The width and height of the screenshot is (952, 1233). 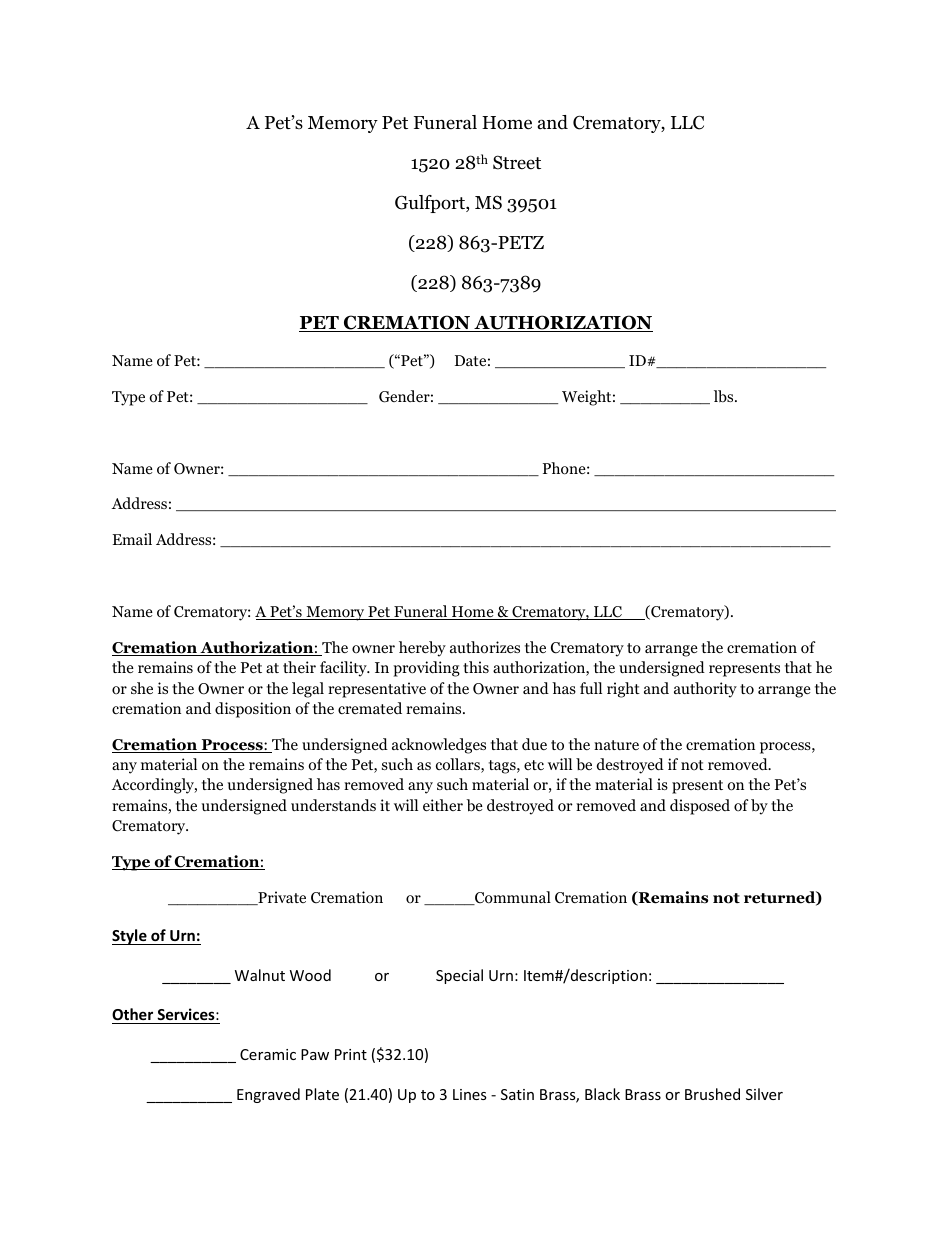 I want to click on lbs, so click(x=725, y=396).
